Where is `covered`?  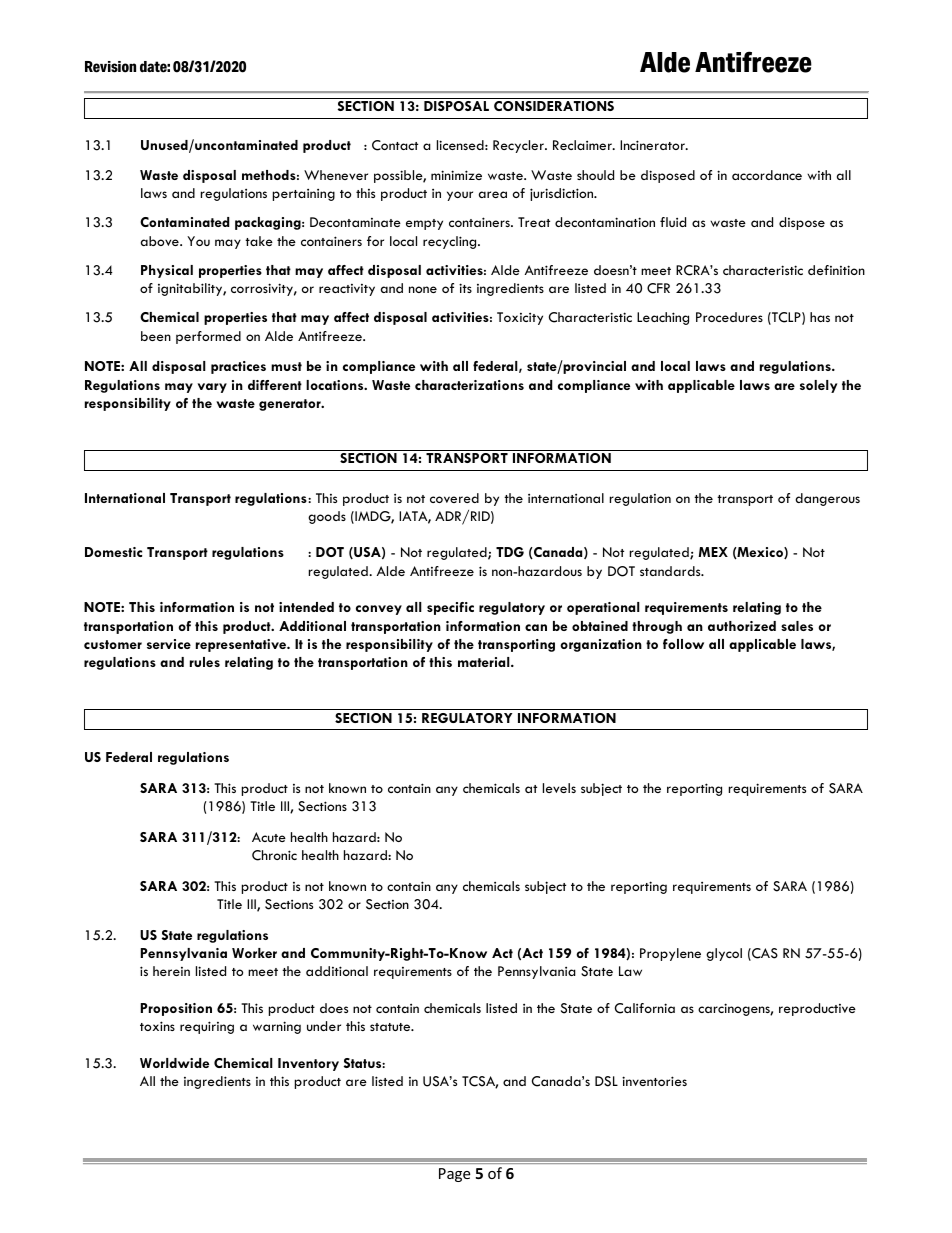
covered is located at coordinates (454, 498).
